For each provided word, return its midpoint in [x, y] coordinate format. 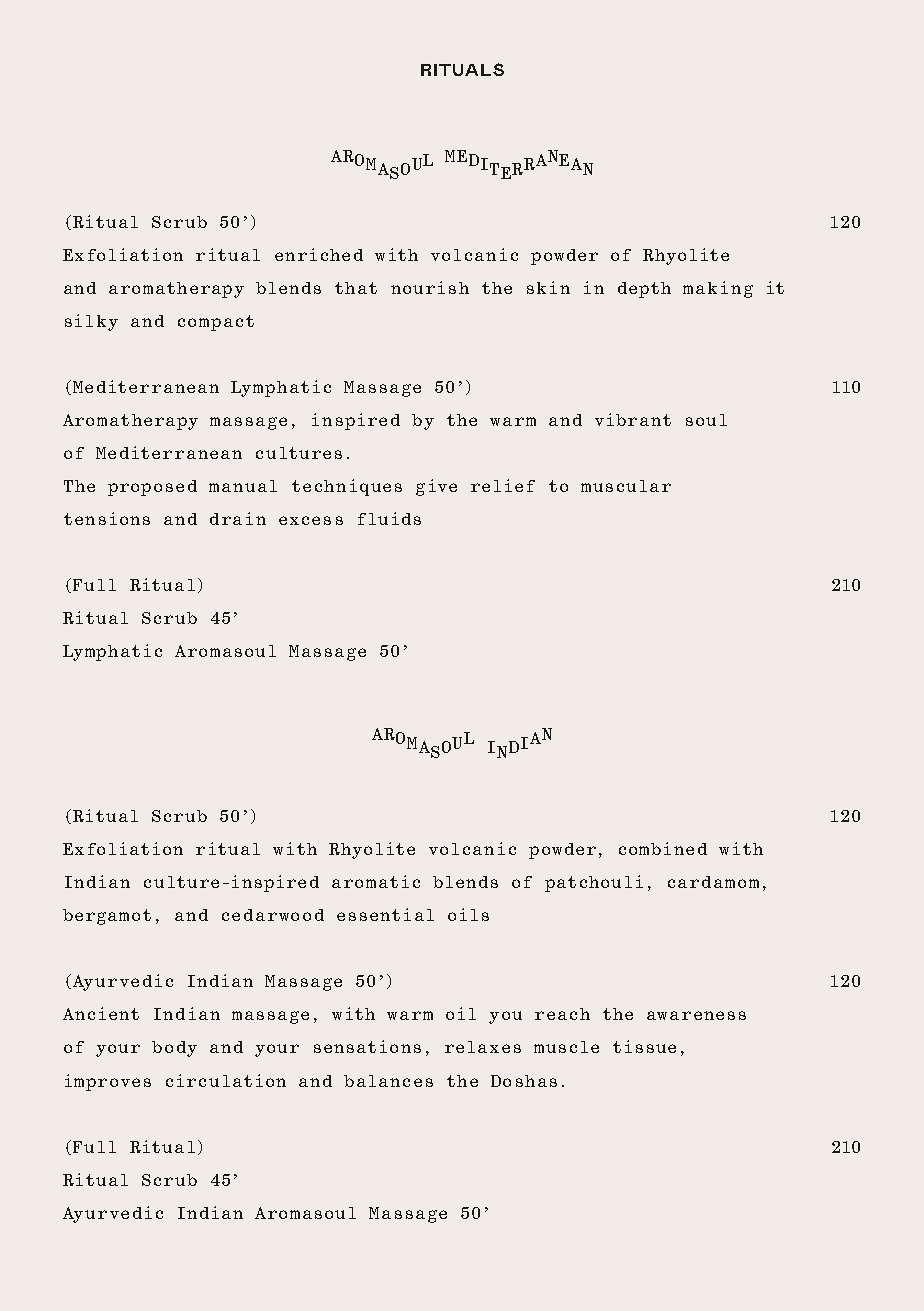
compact [216, 323]
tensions [107, 518]
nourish [430, 287]
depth [644, 290]
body [174, 1049]
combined [663, 848]
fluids [389, 518]
